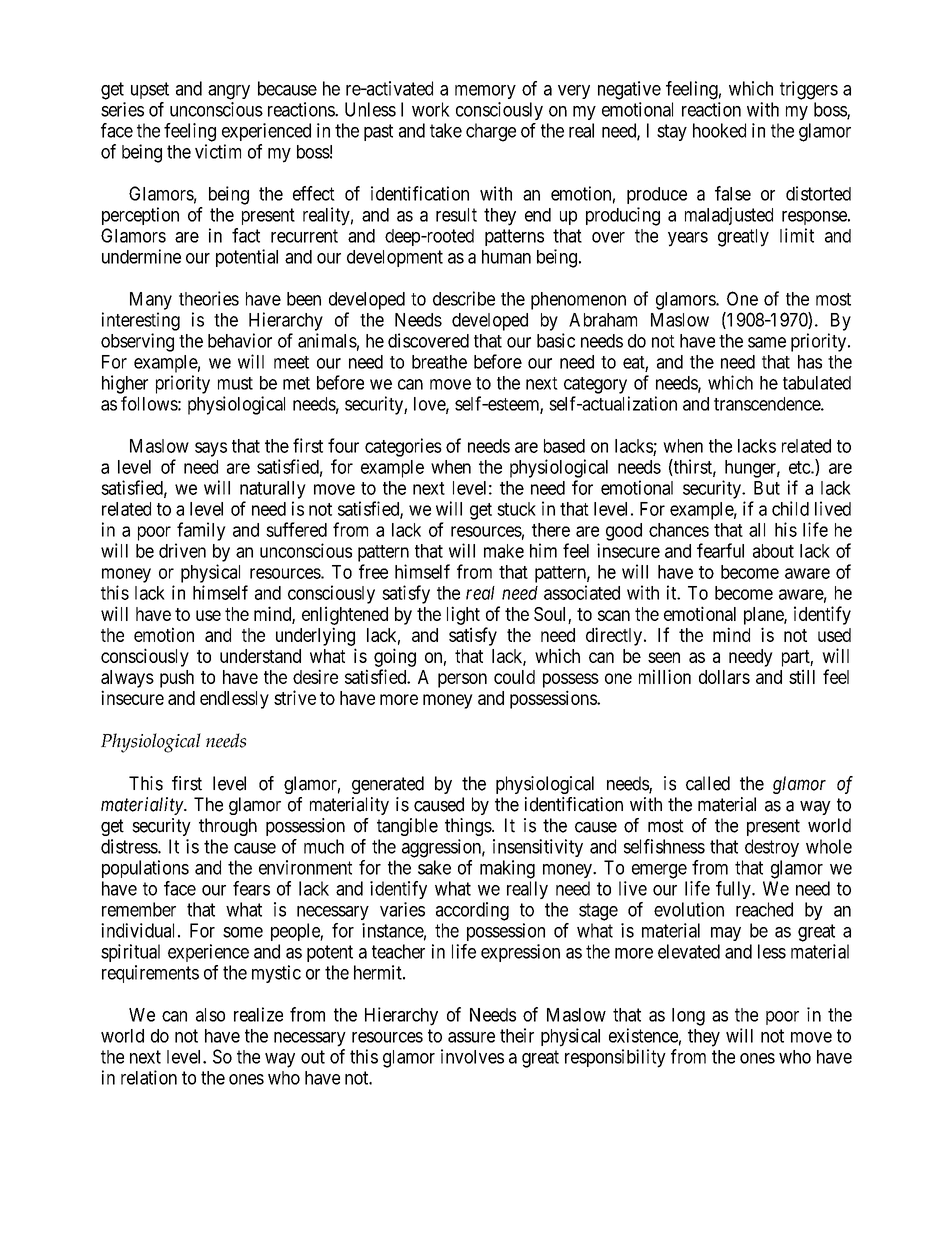  I want to click on make, so click(504, 551).
